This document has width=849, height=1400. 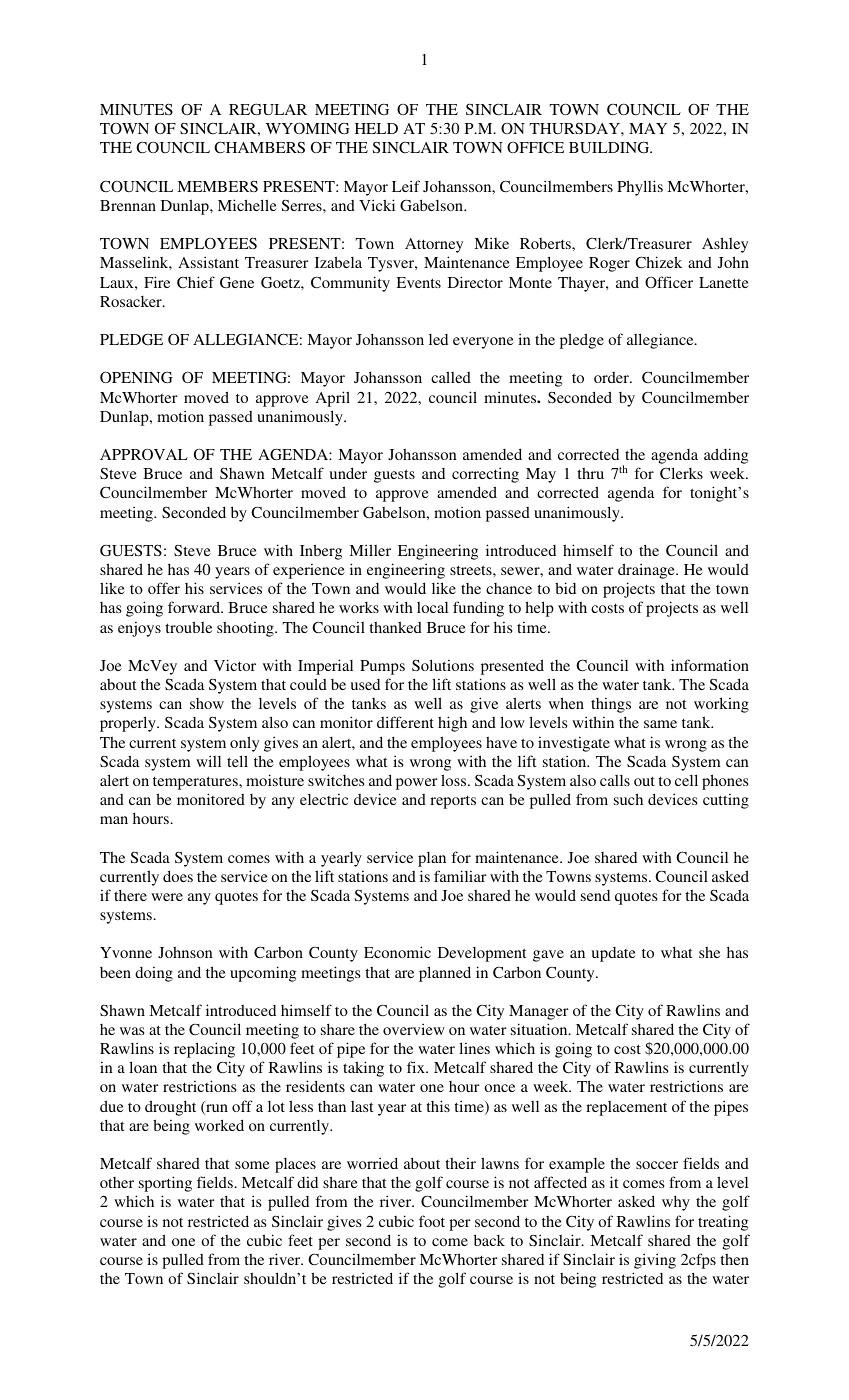 I want to click on Solutions, so click(x=443, y=665).
